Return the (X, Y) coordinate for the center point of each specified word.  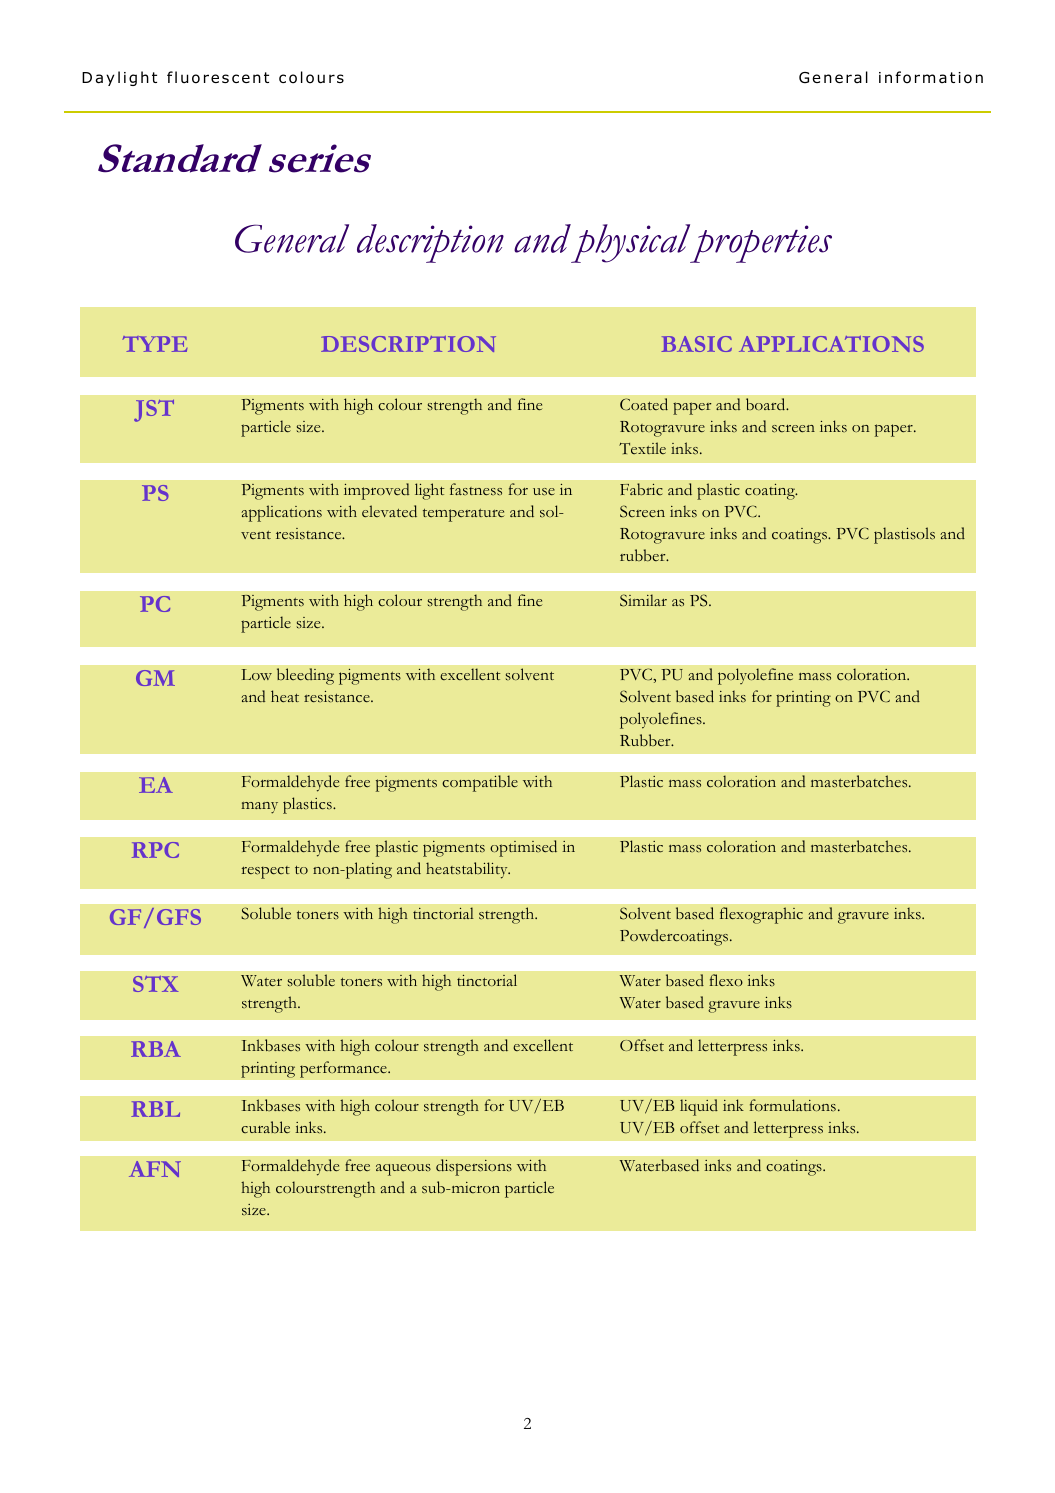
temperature (463, 515)
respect (266, 872)
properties (760, 243)
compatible (480, 783)
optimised (523, 848)
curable (265, 1127)
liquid (699, 1107)
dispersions (474, 1167)
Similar (643, 600)
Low (257, 674)
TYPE (154, 344)
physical (631, 243)
